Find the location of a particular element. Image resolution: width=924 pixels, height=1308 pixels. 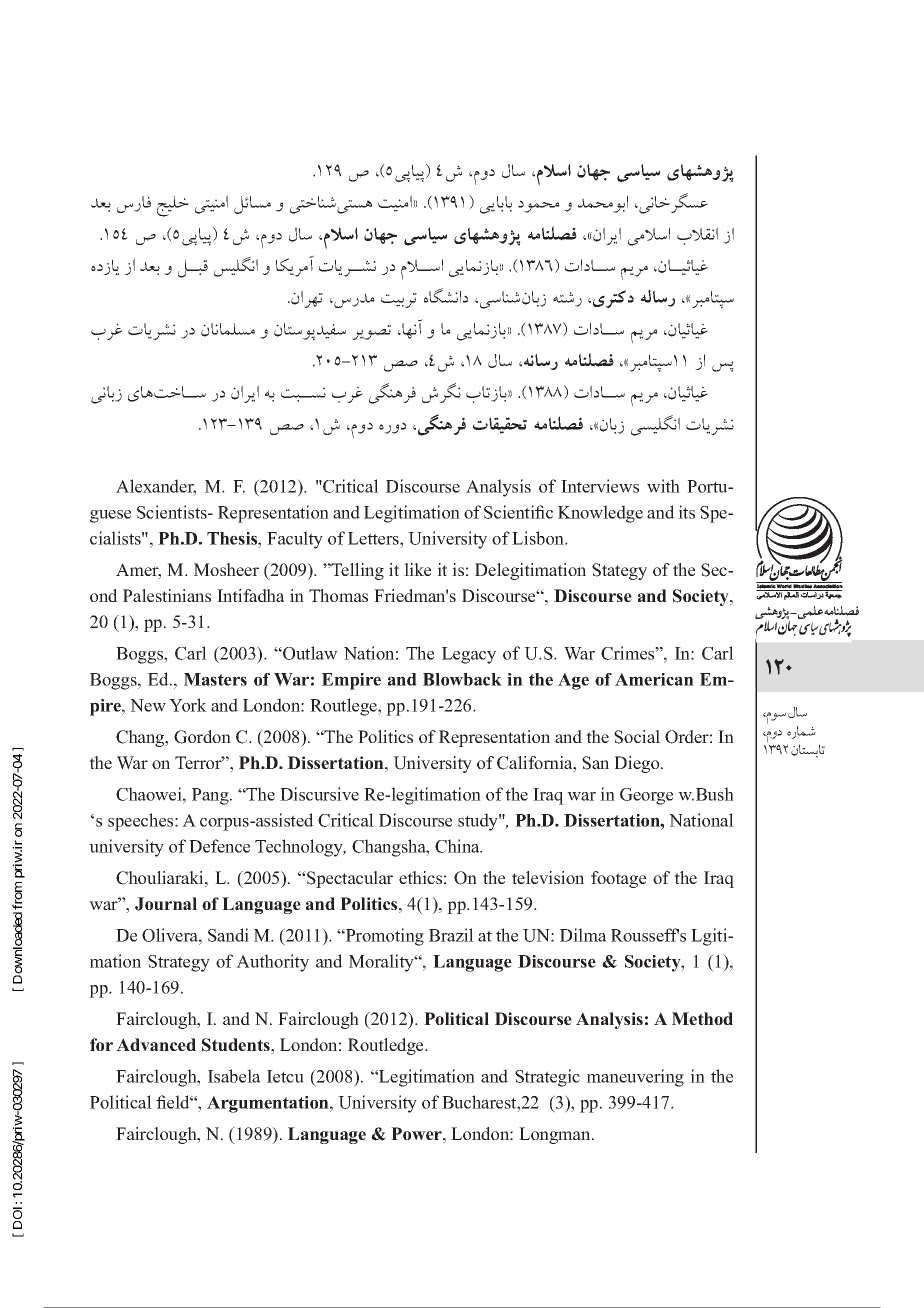

Social is located at coordinates (637, 737).
